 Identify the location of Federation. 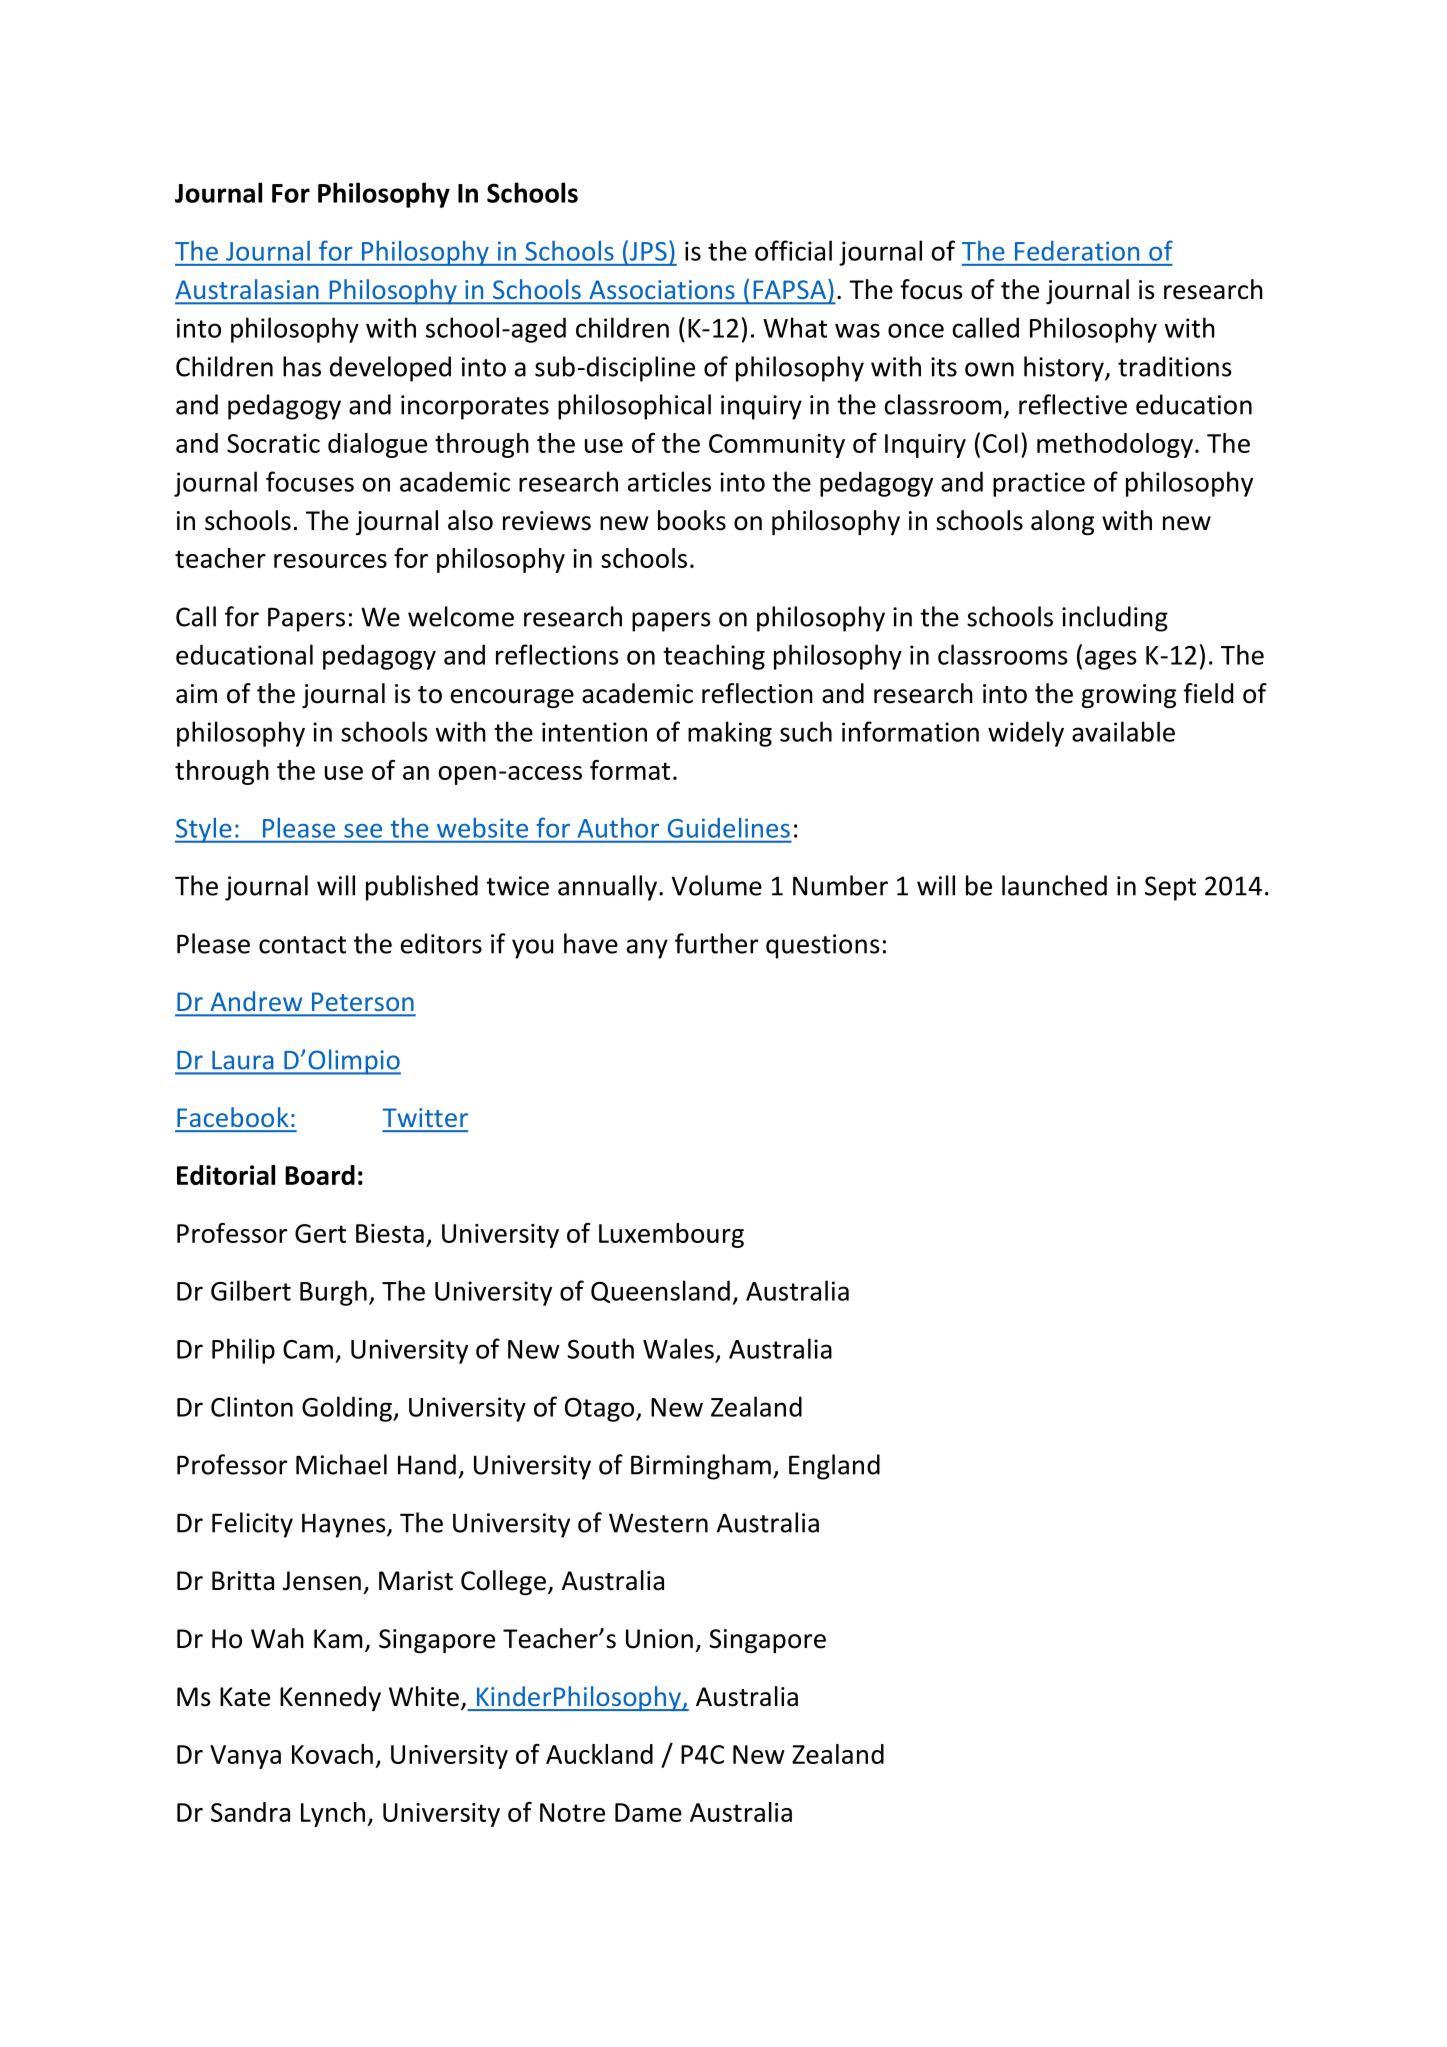
(1077, 251).
